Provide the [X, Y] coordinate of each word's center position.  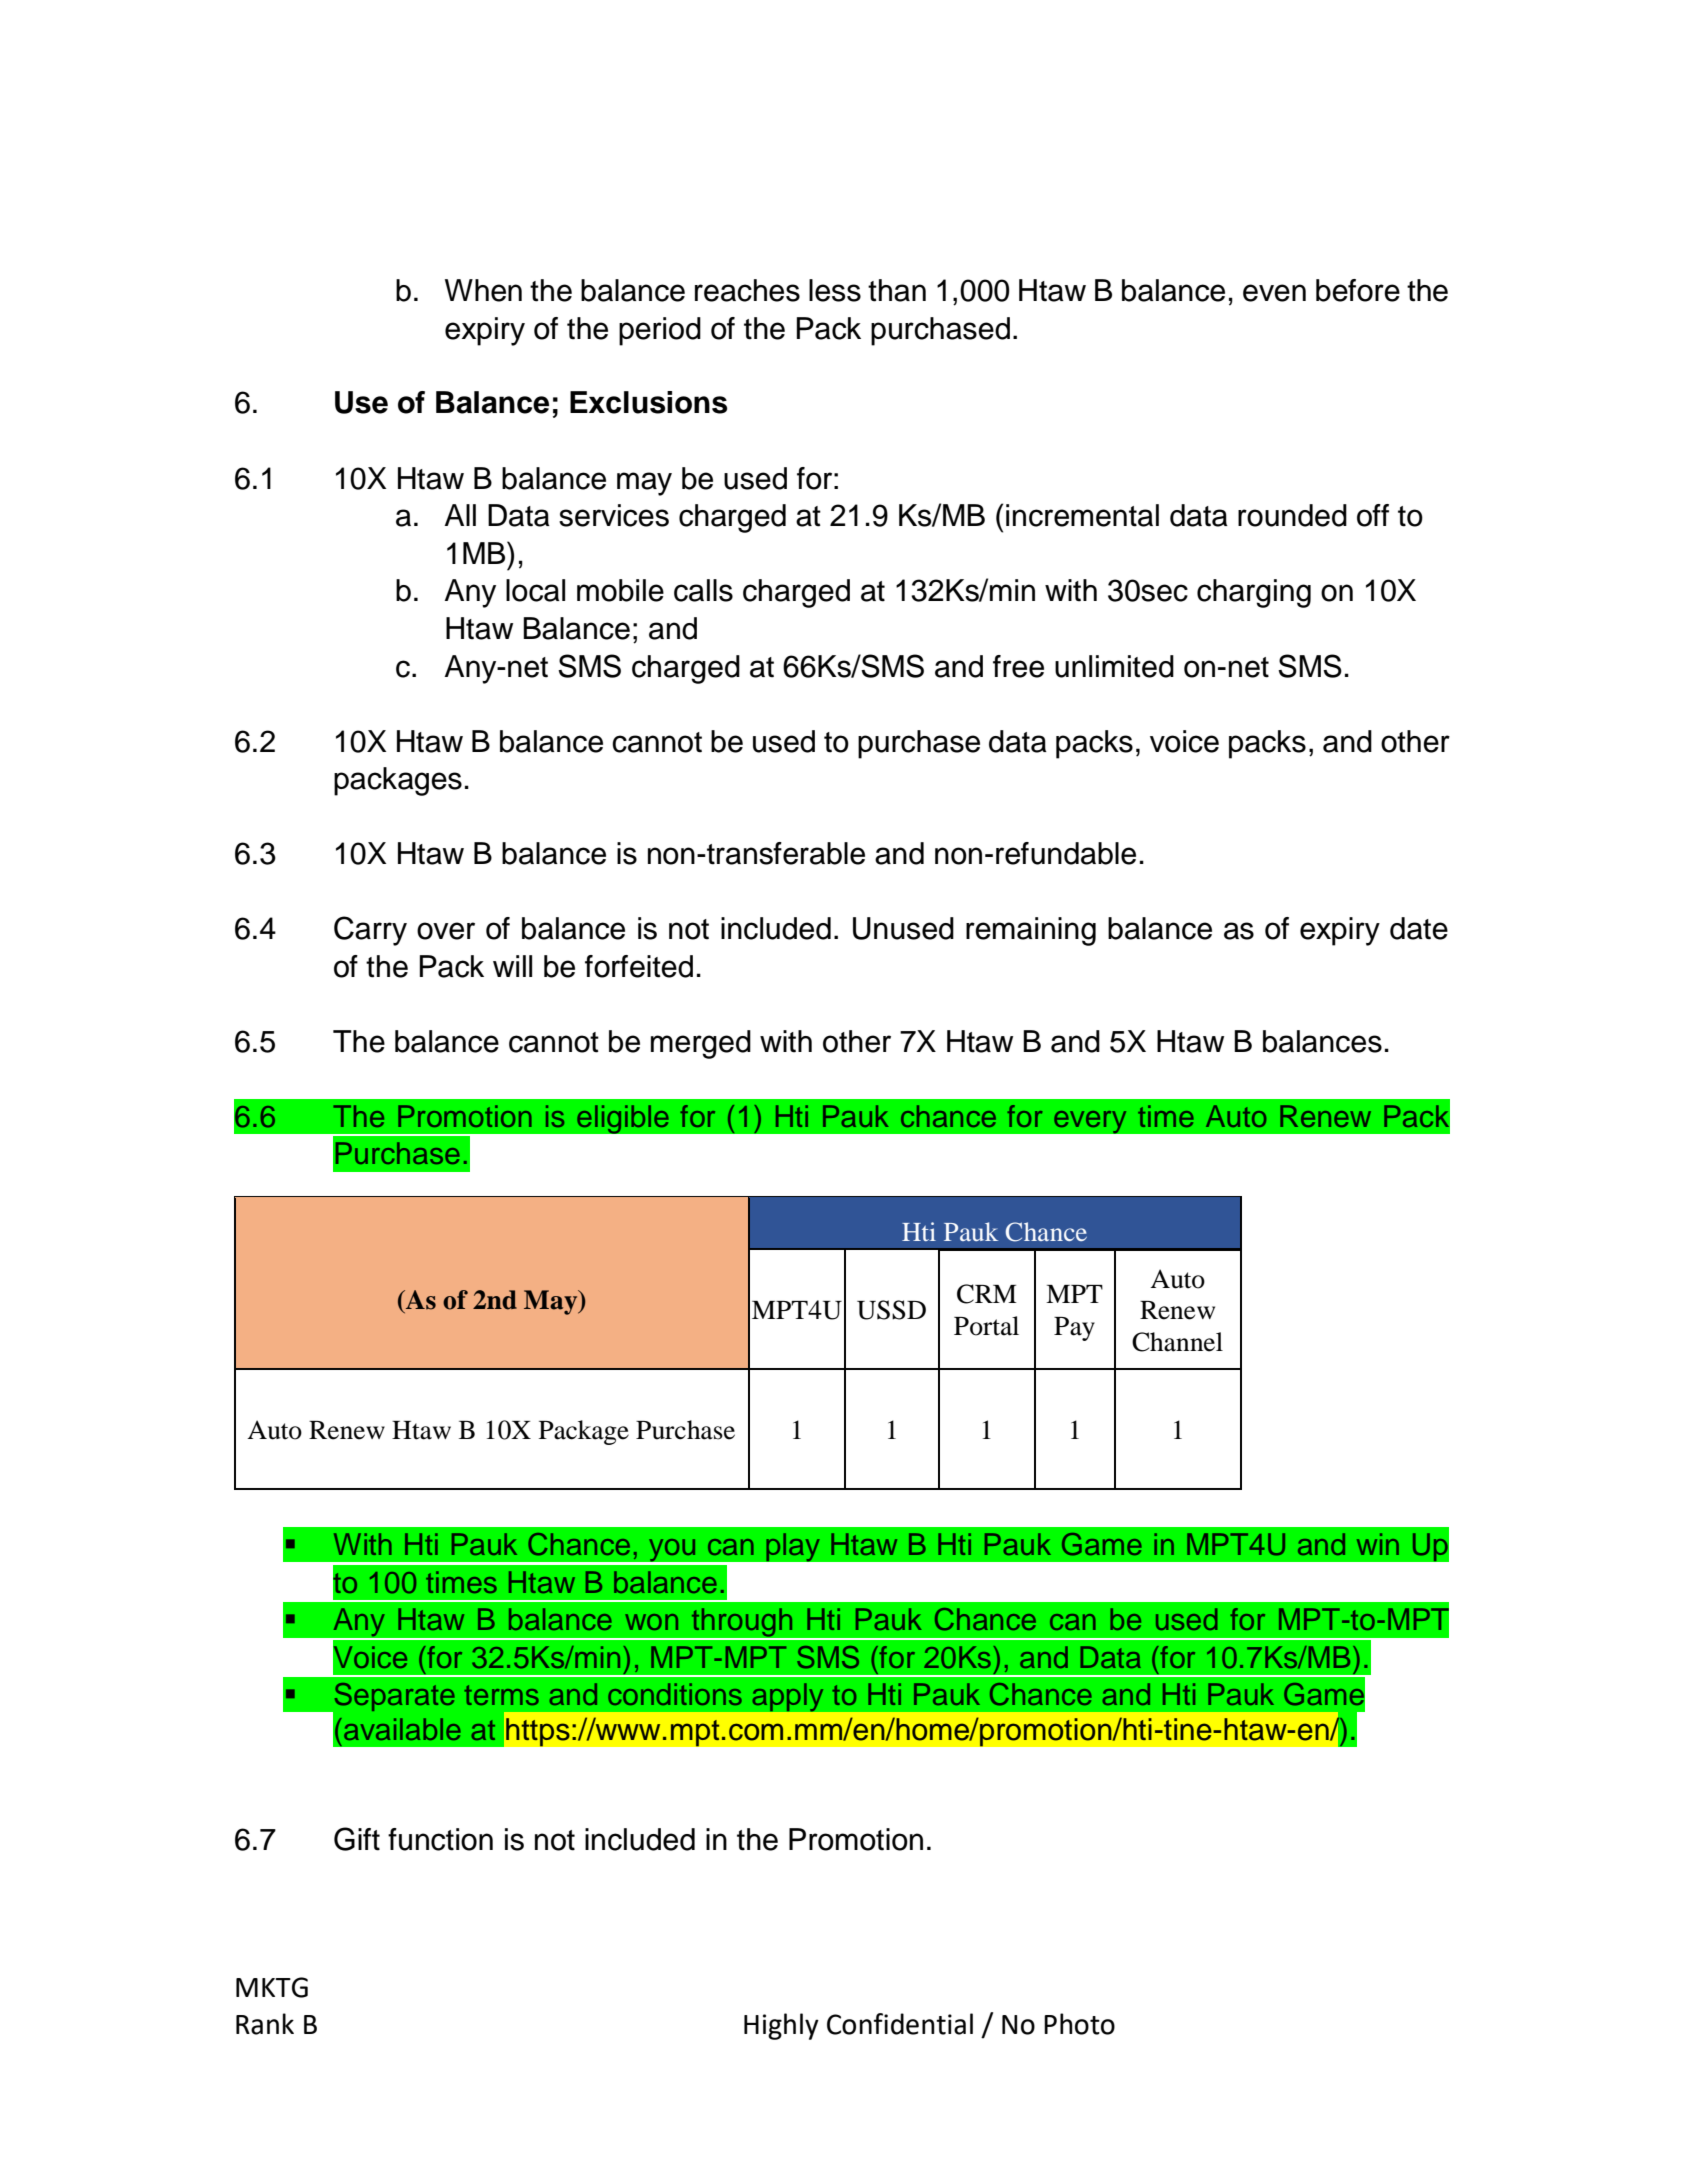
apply [788, 1697]
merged [701, 1044]
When [483, 290]
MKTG [272, 1987]
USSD [891, 1310]
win [1378, 1544]
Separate [393, 1698]
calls [703, 590]
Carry [370, 931]
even [1274, 293]
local [535, 590]
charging [1254, 593]
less [835, 290]
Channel [1177, 1342]
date [1419, 928]
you [672, 1551]
